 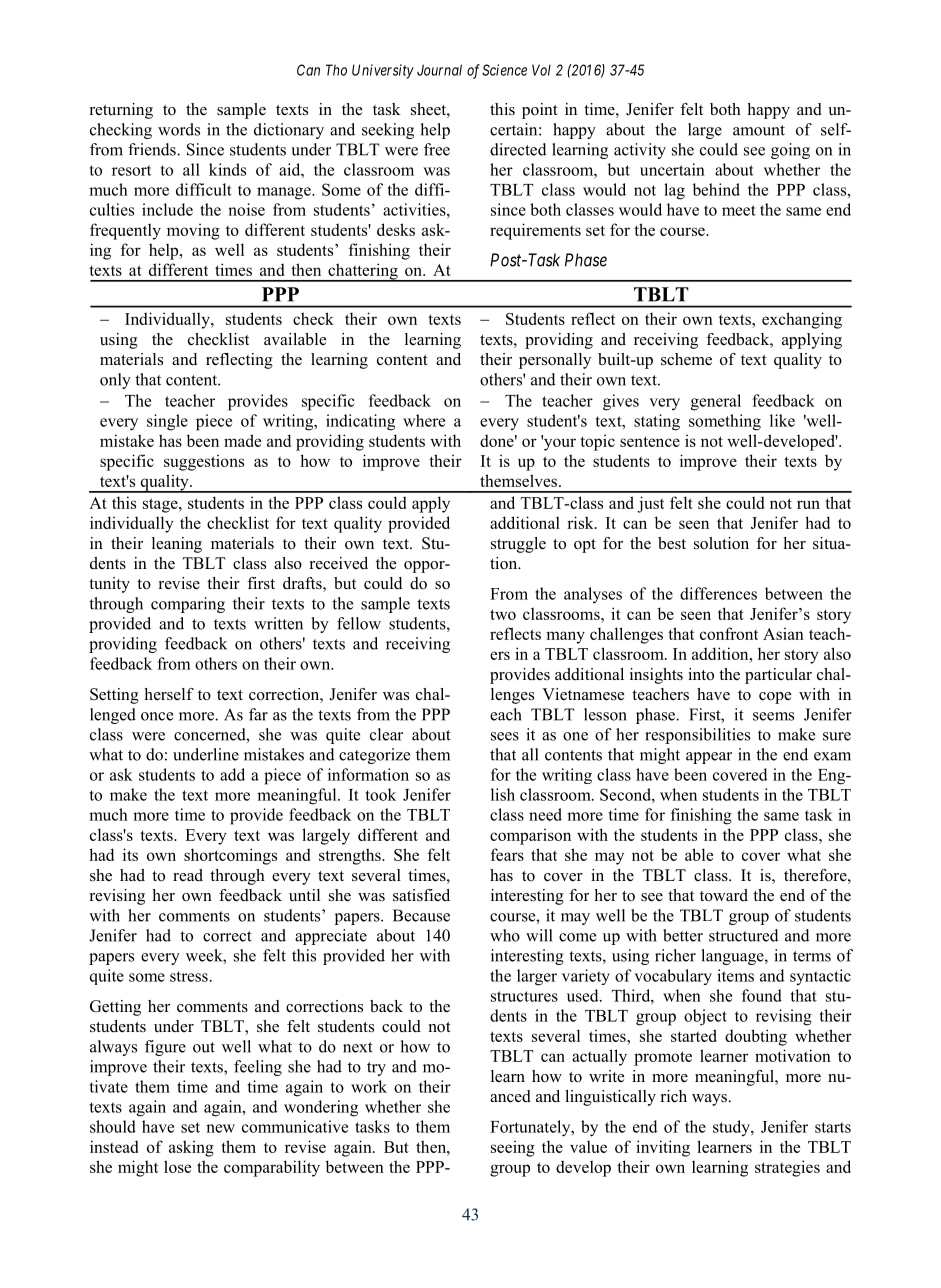 What do you see at coordinates (545, 814) in the screenshot?
I see `need` at bounding box center [545, 814].
